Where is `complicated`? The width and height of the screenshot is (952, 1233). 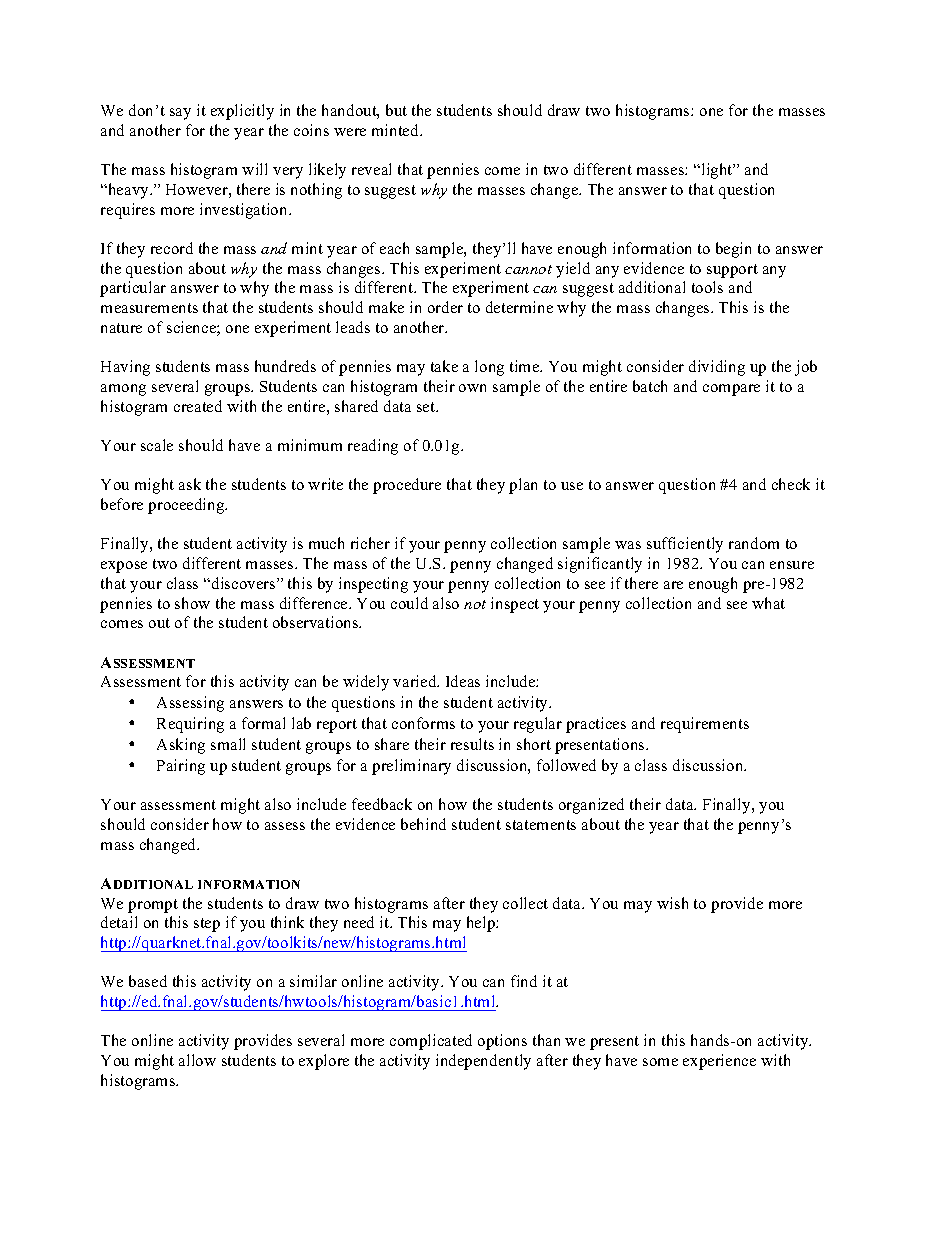 complicated is located at coordinates (431, 1042).
